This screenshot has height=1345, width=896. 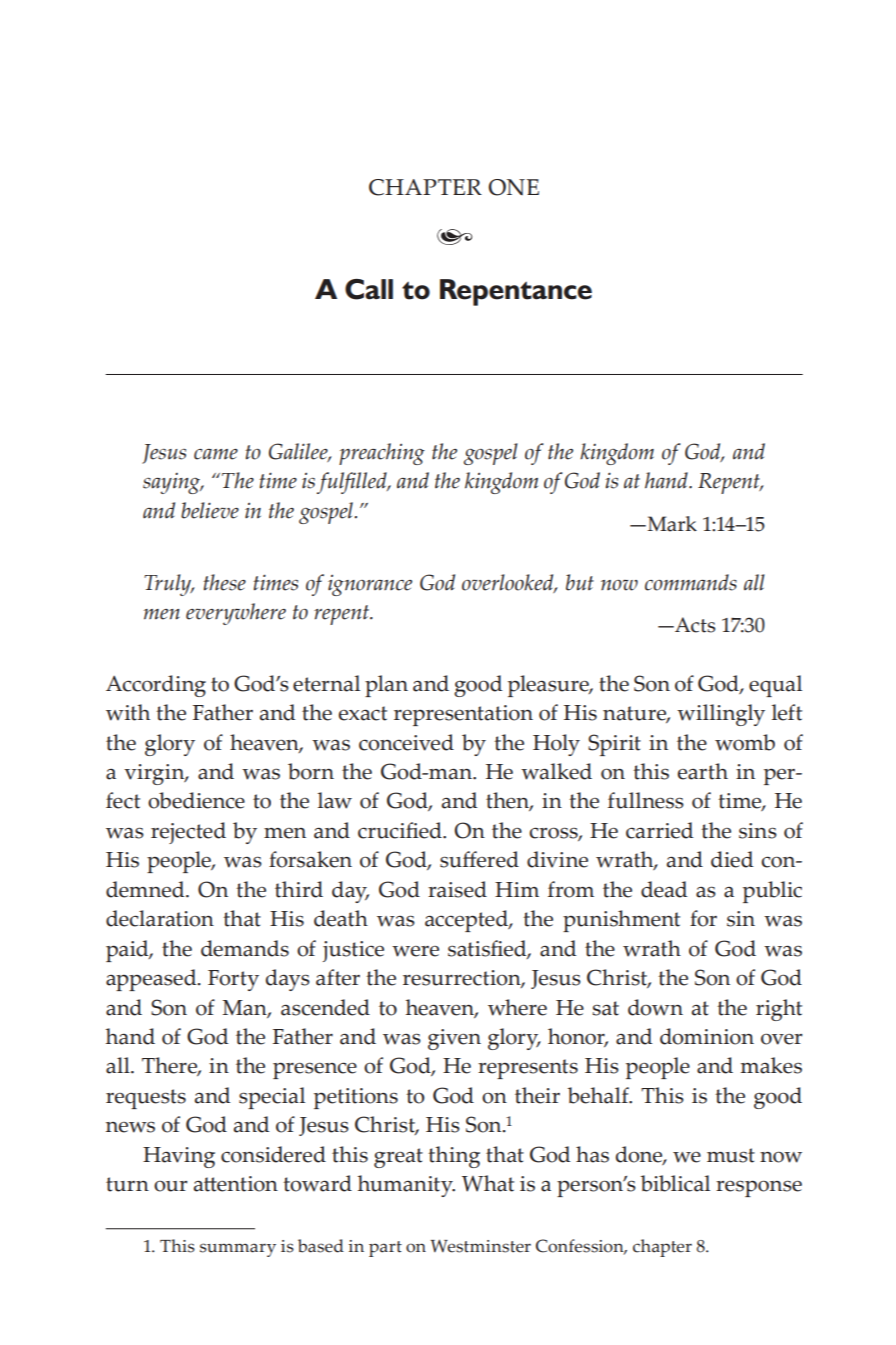 I want to click on Westminster, so click(x=480, y=1246).
